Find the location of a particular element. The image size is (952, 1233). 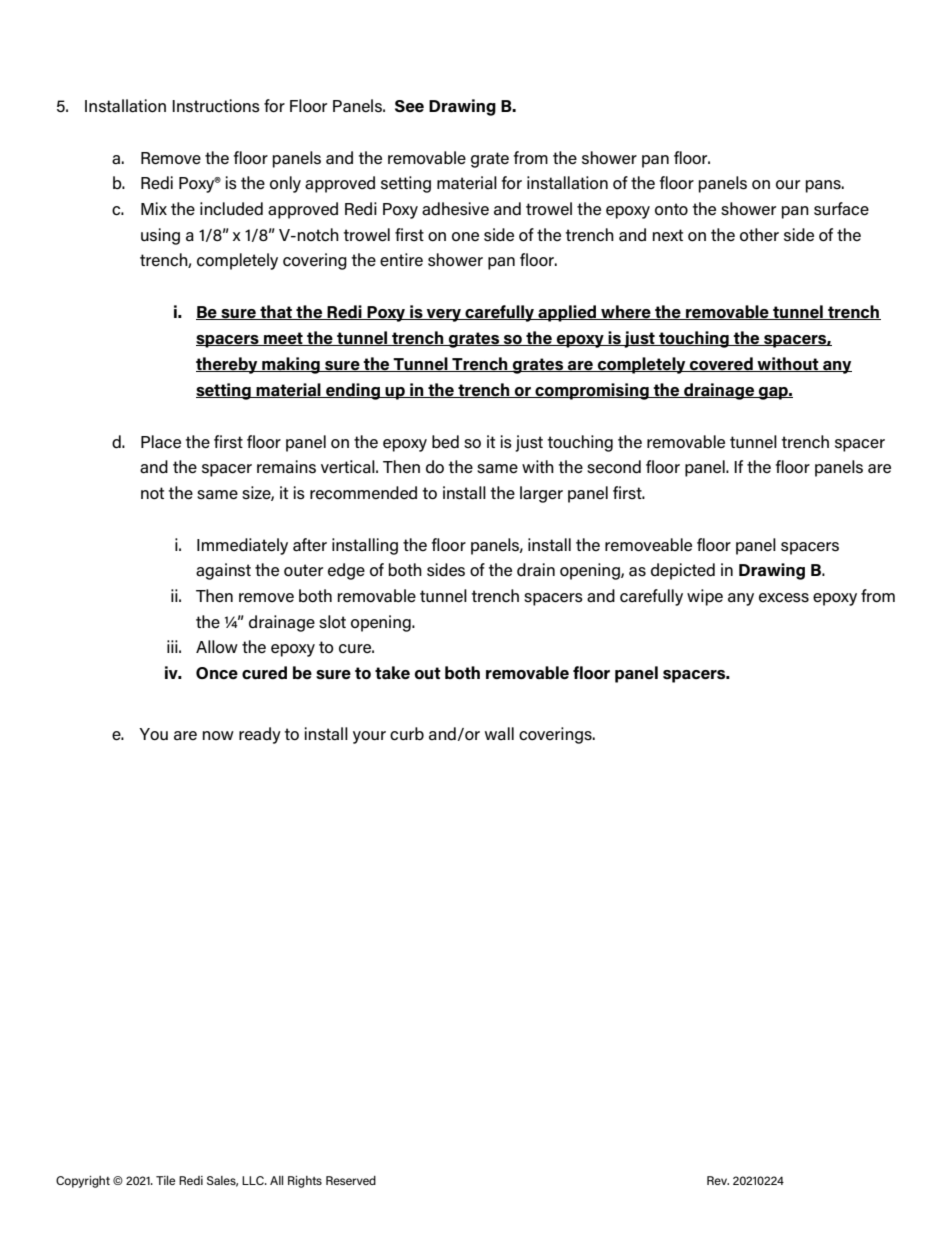

Rev is located at coordinates (718, 1180).
